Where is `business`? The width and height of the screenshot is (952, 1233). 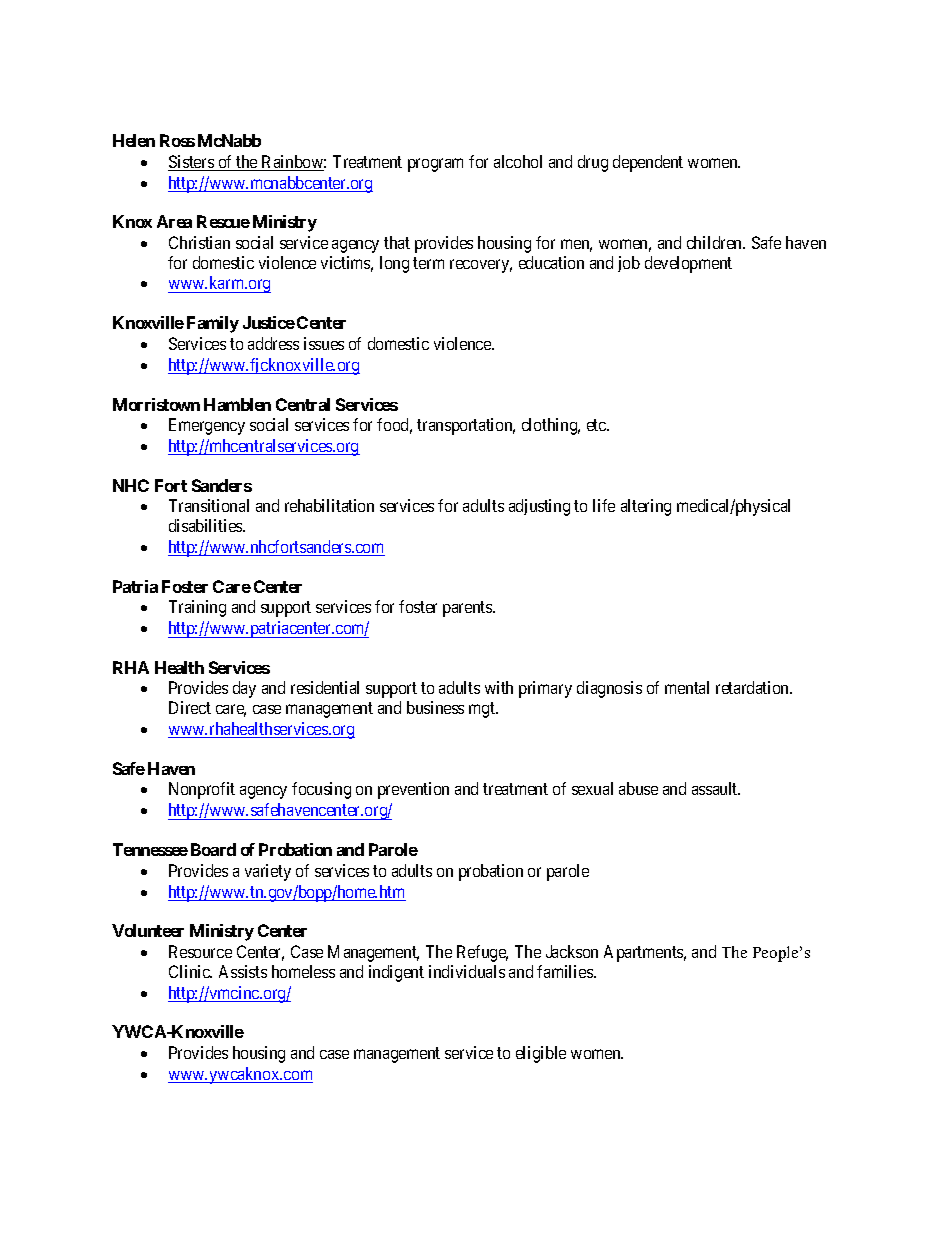
business is located at coordinates (435, 707).
